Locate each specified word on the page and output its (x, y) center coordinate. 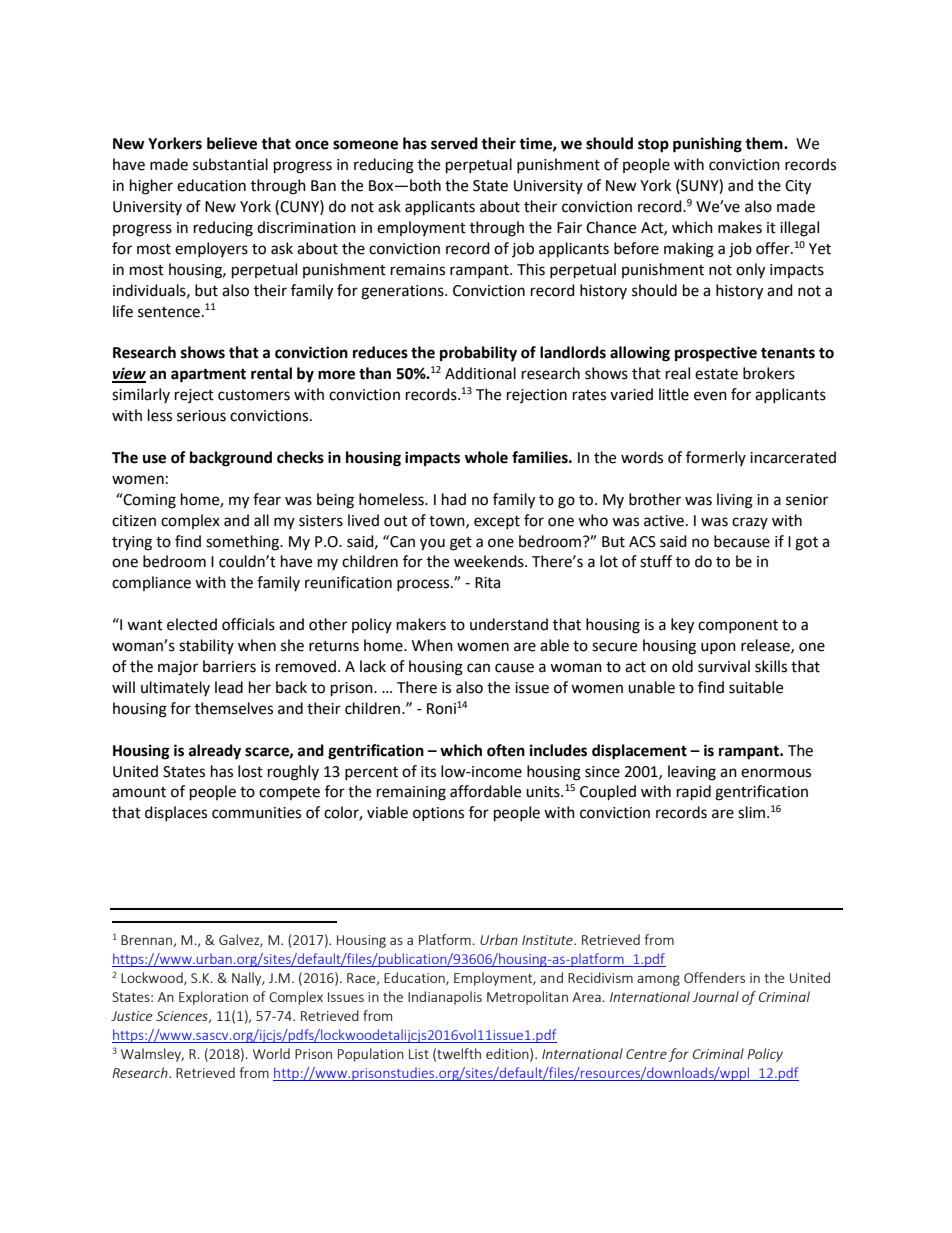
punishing (707, 145)
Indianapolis (445, 998)
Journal (715, 996)
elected (192, 624)
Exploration (213, 998)
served (454, 143)
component (738, 626)
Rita (487, 583)
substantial (230, 164)
